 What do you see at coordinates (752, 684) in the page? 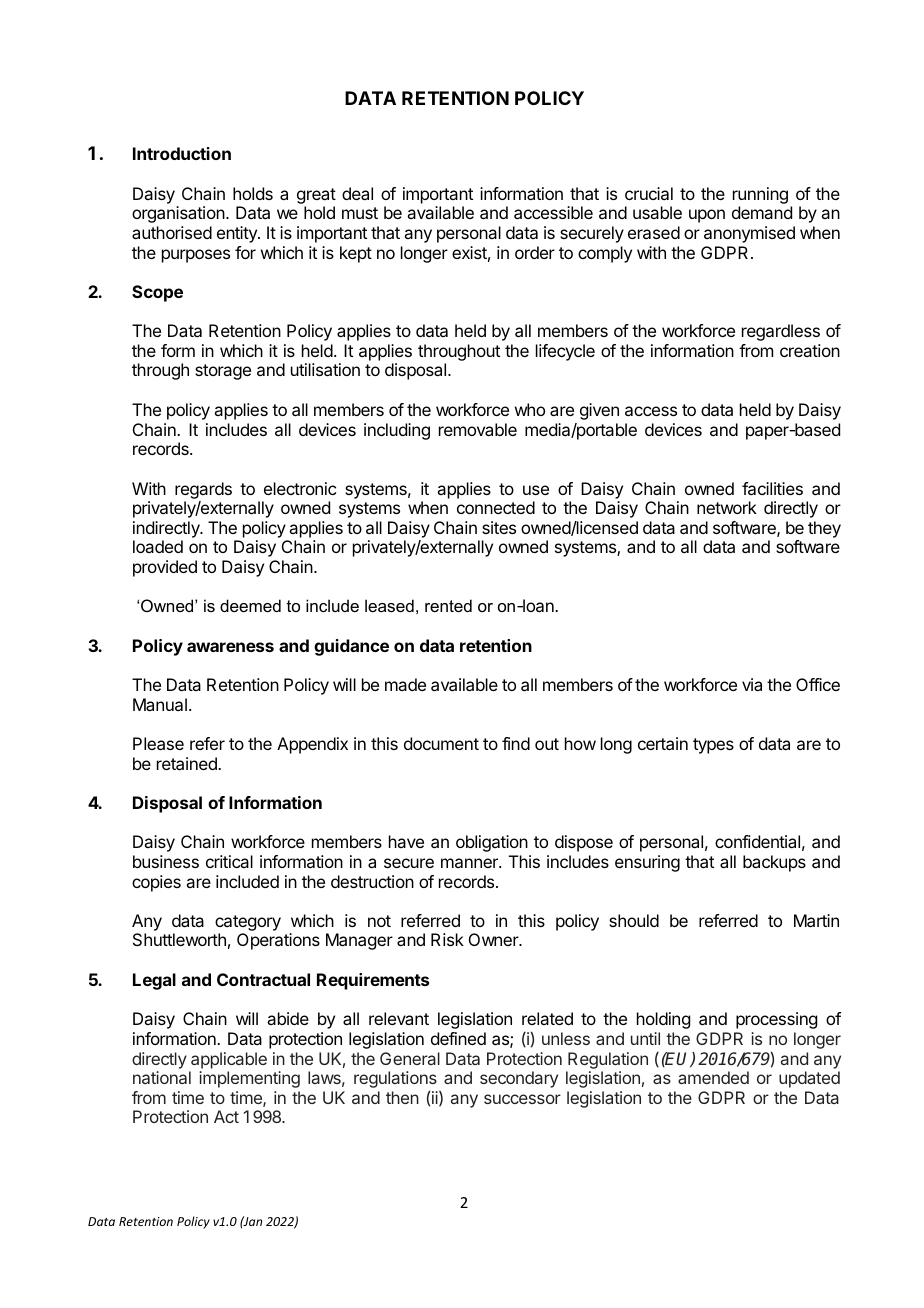
I see `via` at bounding box center [752, 684].
